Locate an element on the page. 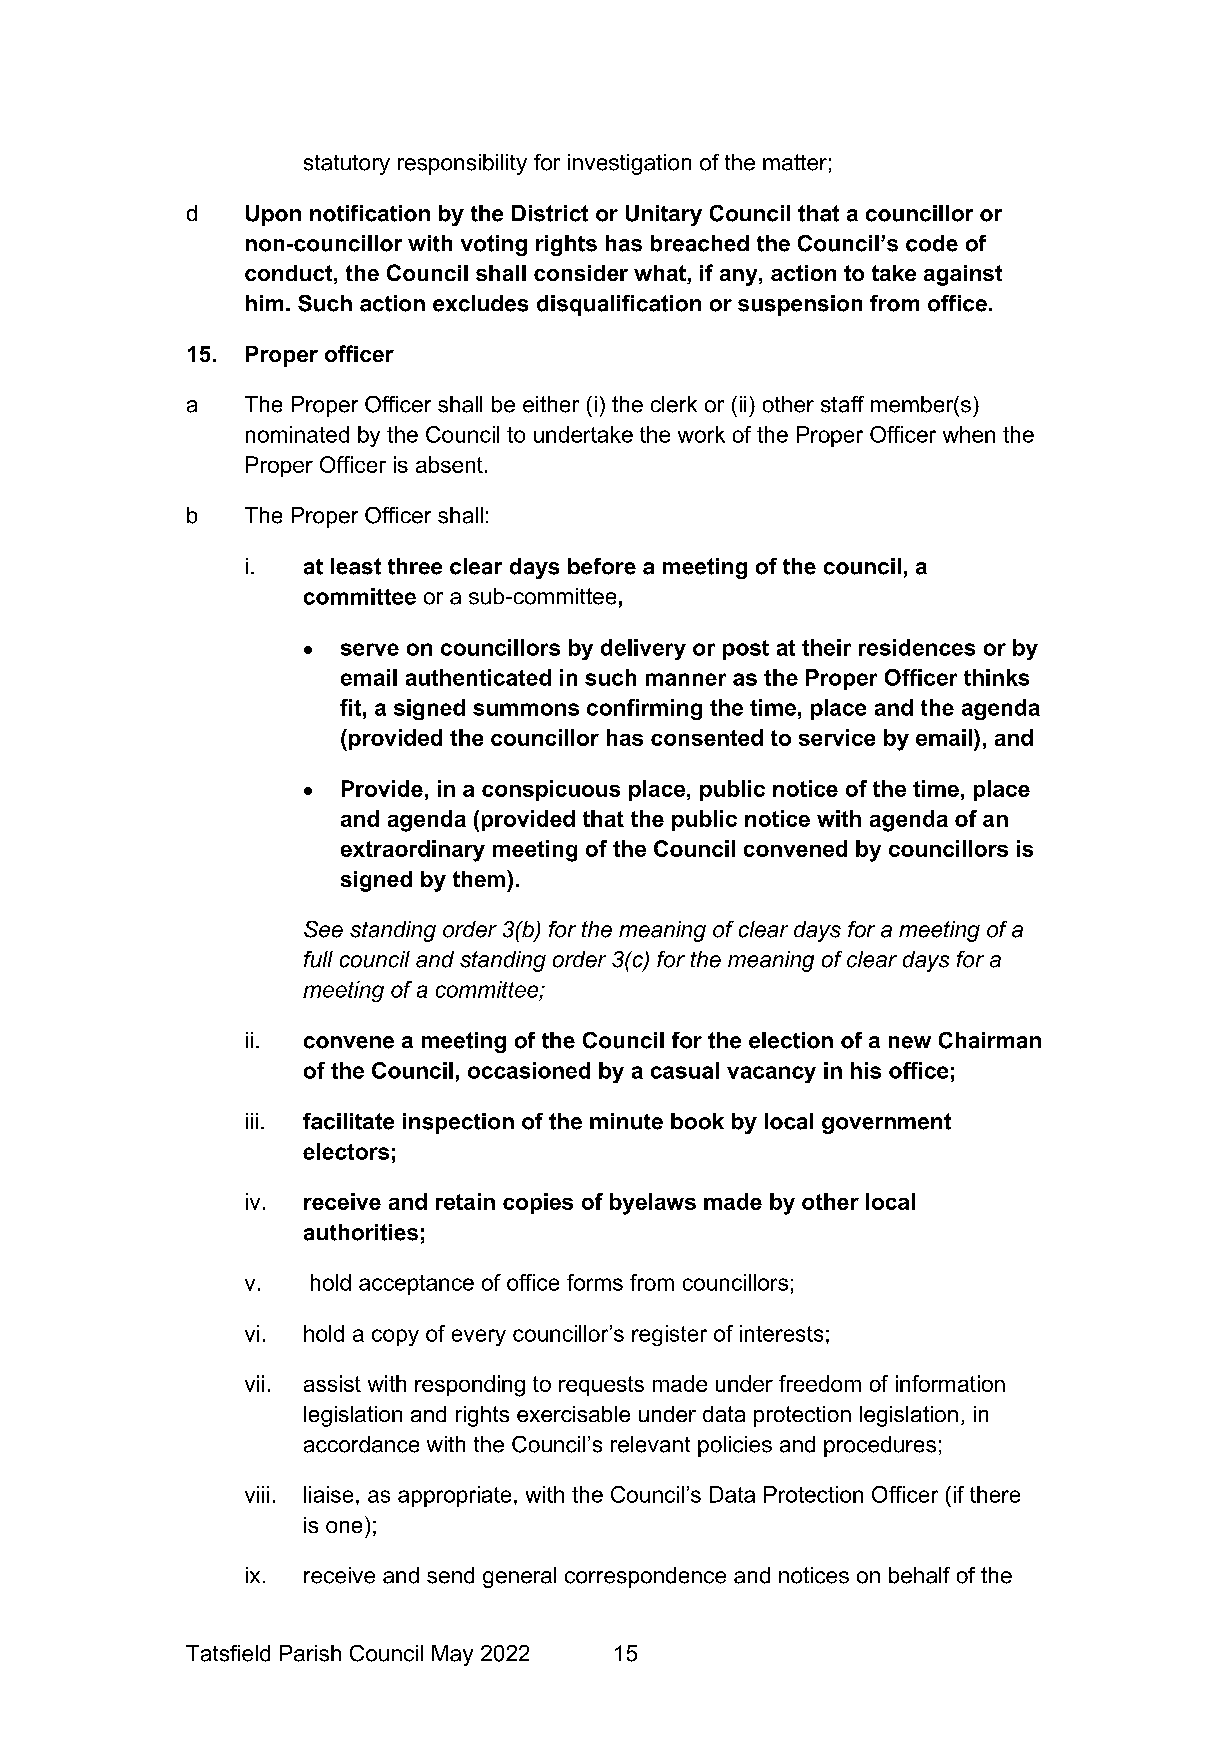 The image size is (1229, 1739). conspicuous is located at coordinates (551, 790).
